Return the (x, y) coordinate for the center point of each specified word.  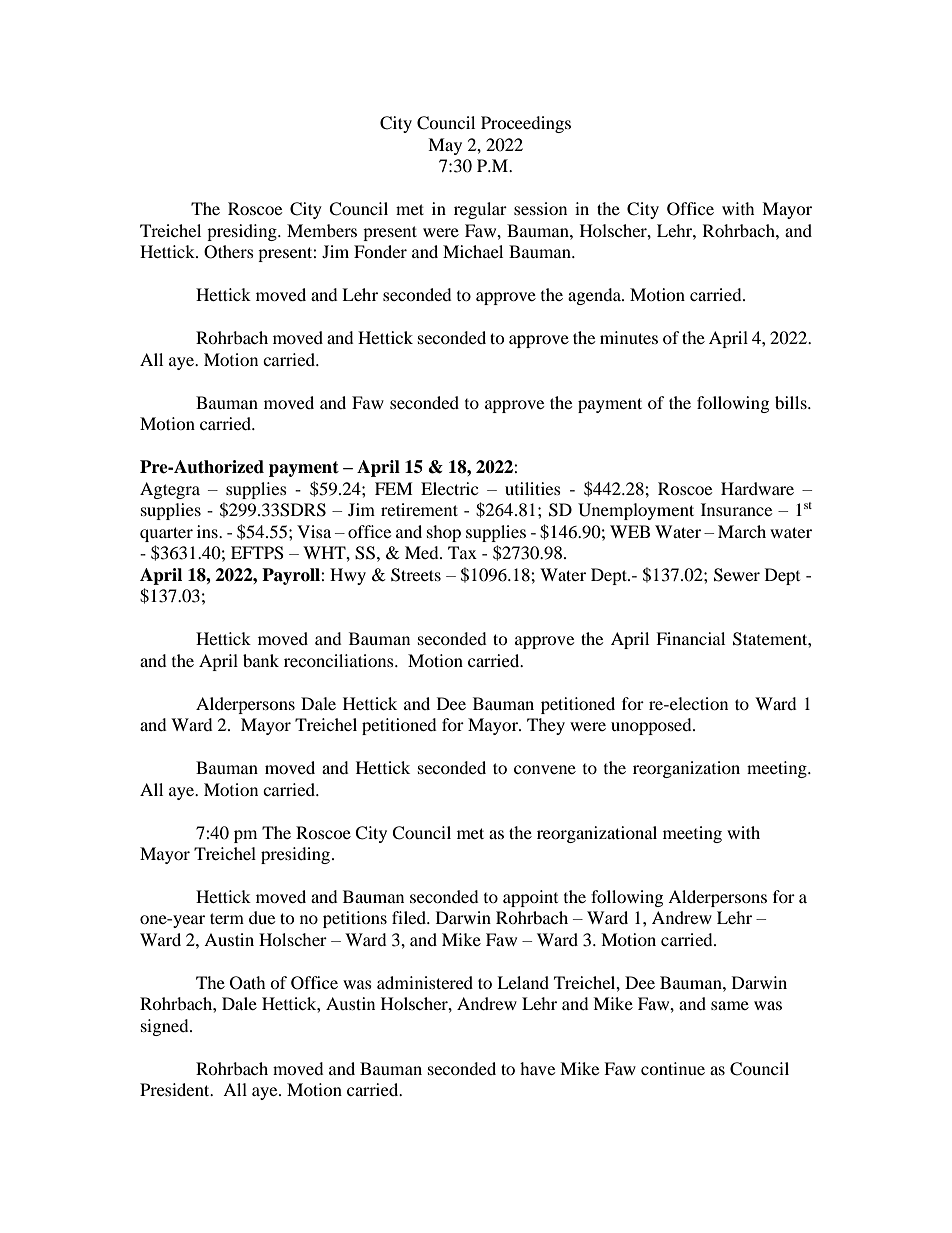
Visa (314, 531)
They (546, 726)
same (730, 1005)
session (540, 208)
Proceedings (526, 124)
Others (229, 252)
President (176, 1089)
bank (261, 660)
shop (444, 533)
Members (322, 230)
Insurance (736, 509)
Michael (473, 251)
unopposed (652, 726)
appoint (530, 898)
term (227, 918)
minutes (629, 337)
